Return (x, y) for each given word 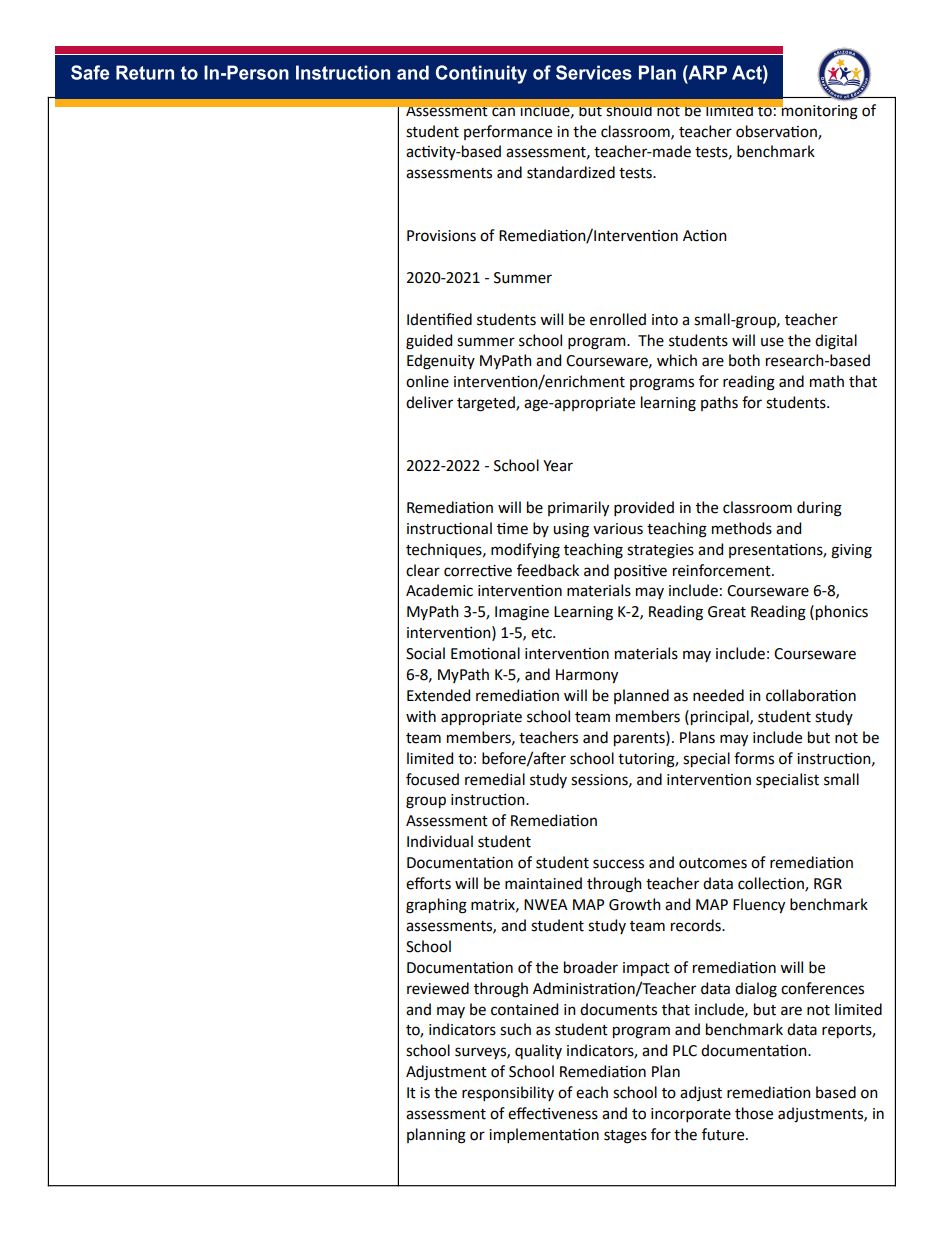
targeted (487, 404)
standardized (571, 172)
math (827, 381)
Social (425, 653)
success (618, 864)
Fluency (759, 905)
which (677, 360)
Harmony (587, 676)
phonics (842, 612)
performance (508, 132)
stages (625, 1137)
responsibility (508, 1093)
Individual (440, 841)
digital (836, 342)
